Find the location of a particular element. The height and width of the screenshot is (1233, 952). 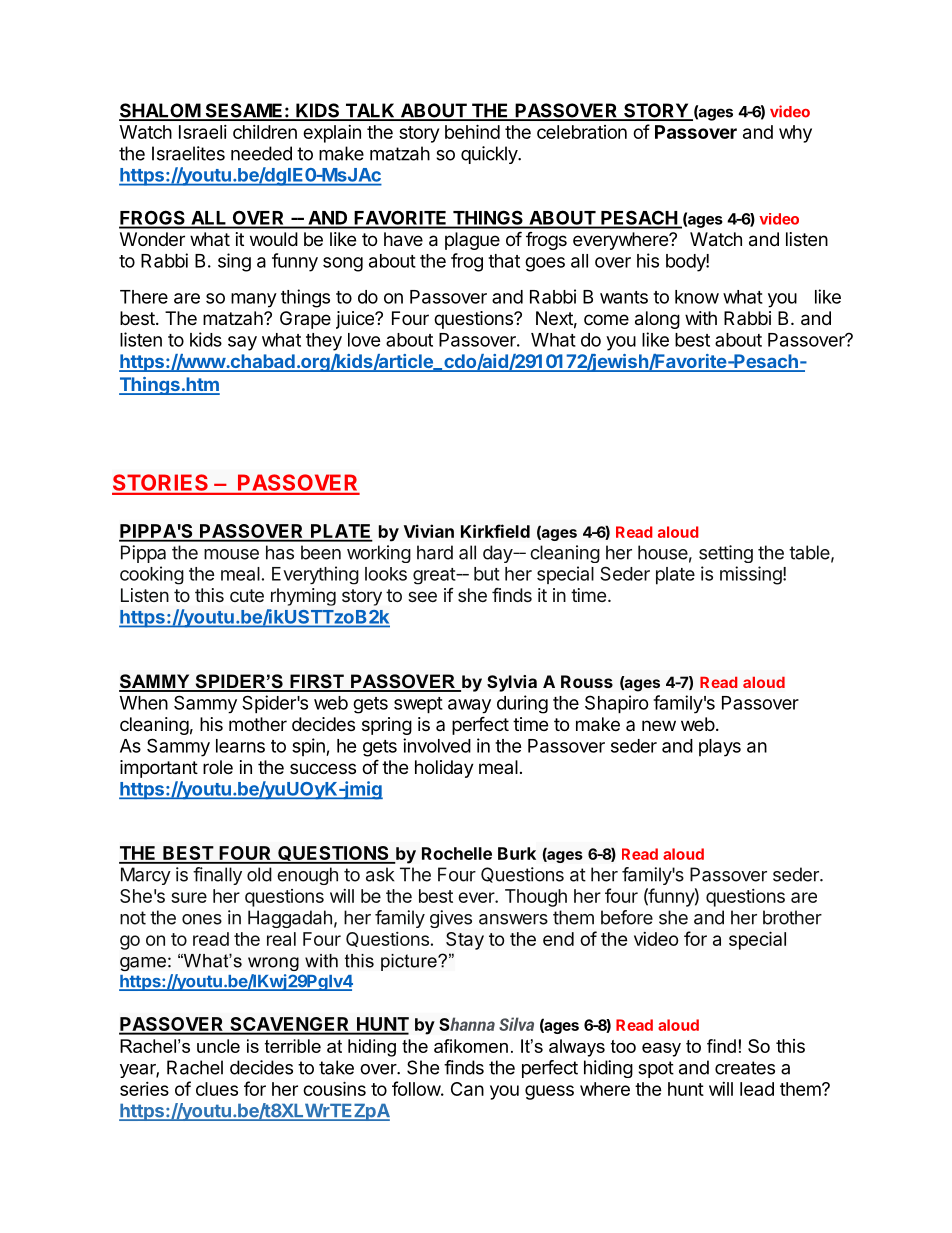

setting is located at coordinates (726, 554).
